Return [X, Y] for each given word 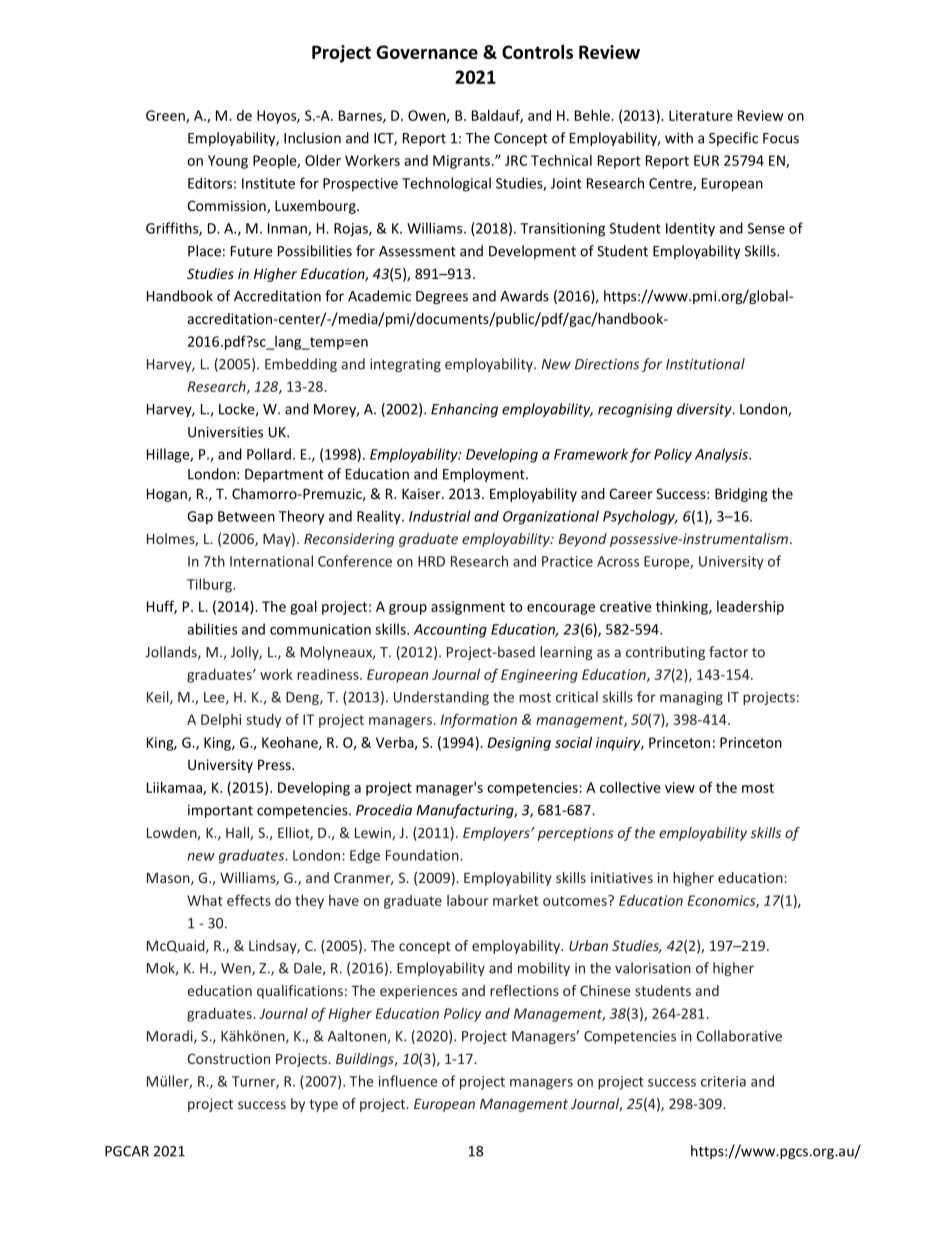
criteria [723, 1081]
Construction [229, 1058]
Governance [427, 52]
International [271, 561]
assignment [468, 608]
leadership [750, 608]
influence [408, 1081]
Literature [701, 115]
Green [166, 116]
